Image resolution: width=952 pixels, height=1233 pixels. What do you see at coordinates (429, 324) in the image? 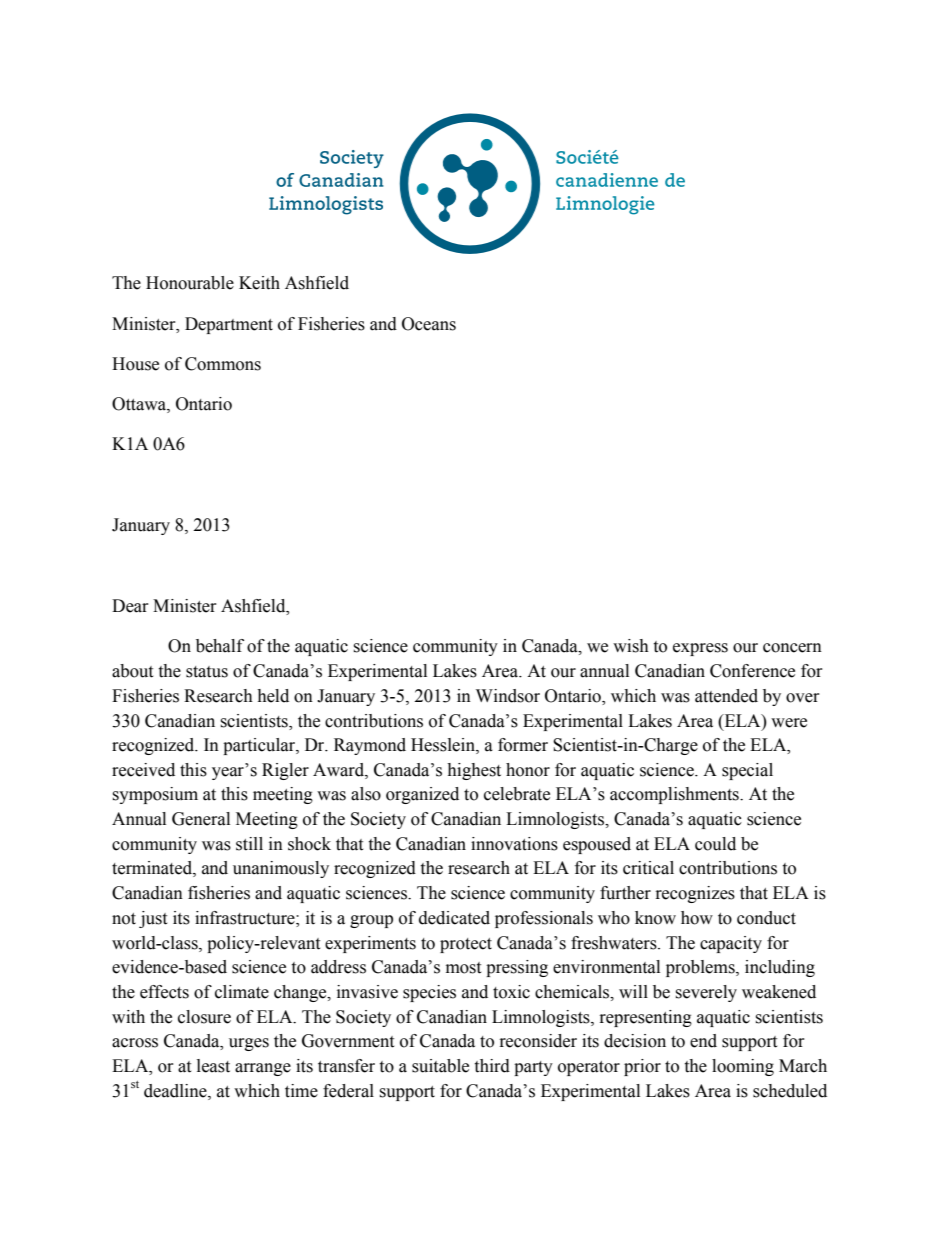
I see `Oceans` at bounding box center [429, 324].
